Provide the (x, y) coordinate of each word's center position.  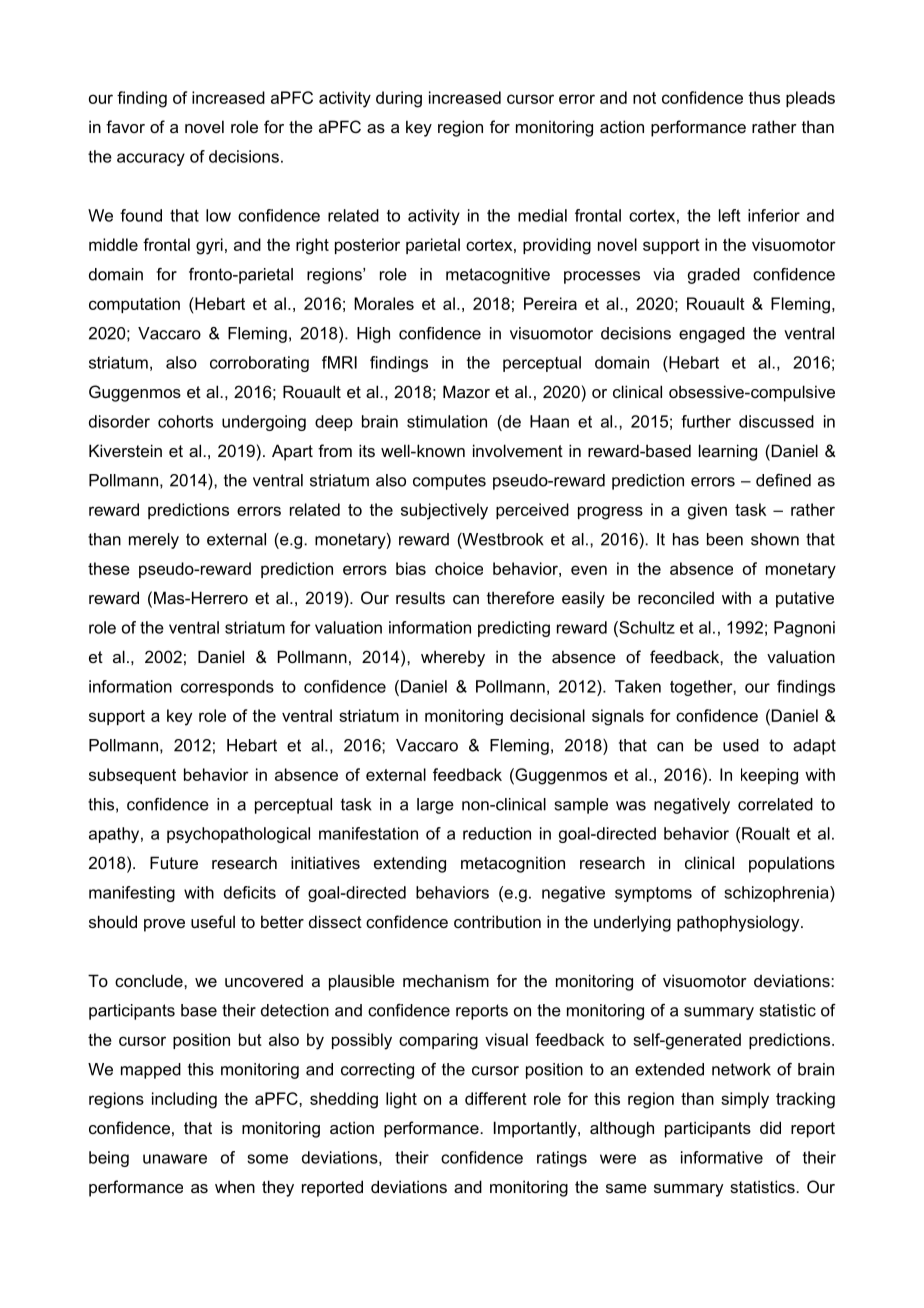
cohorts (185, 421)
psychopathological (238, 835)
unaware (175, 1159)
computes (449, 482)
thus (764, 97)
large (435, 806)
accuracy (151, 159)
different (496, 1098)
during (399, 99)
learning (728, 452)
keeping (769, 776)
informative (722, 1157)
